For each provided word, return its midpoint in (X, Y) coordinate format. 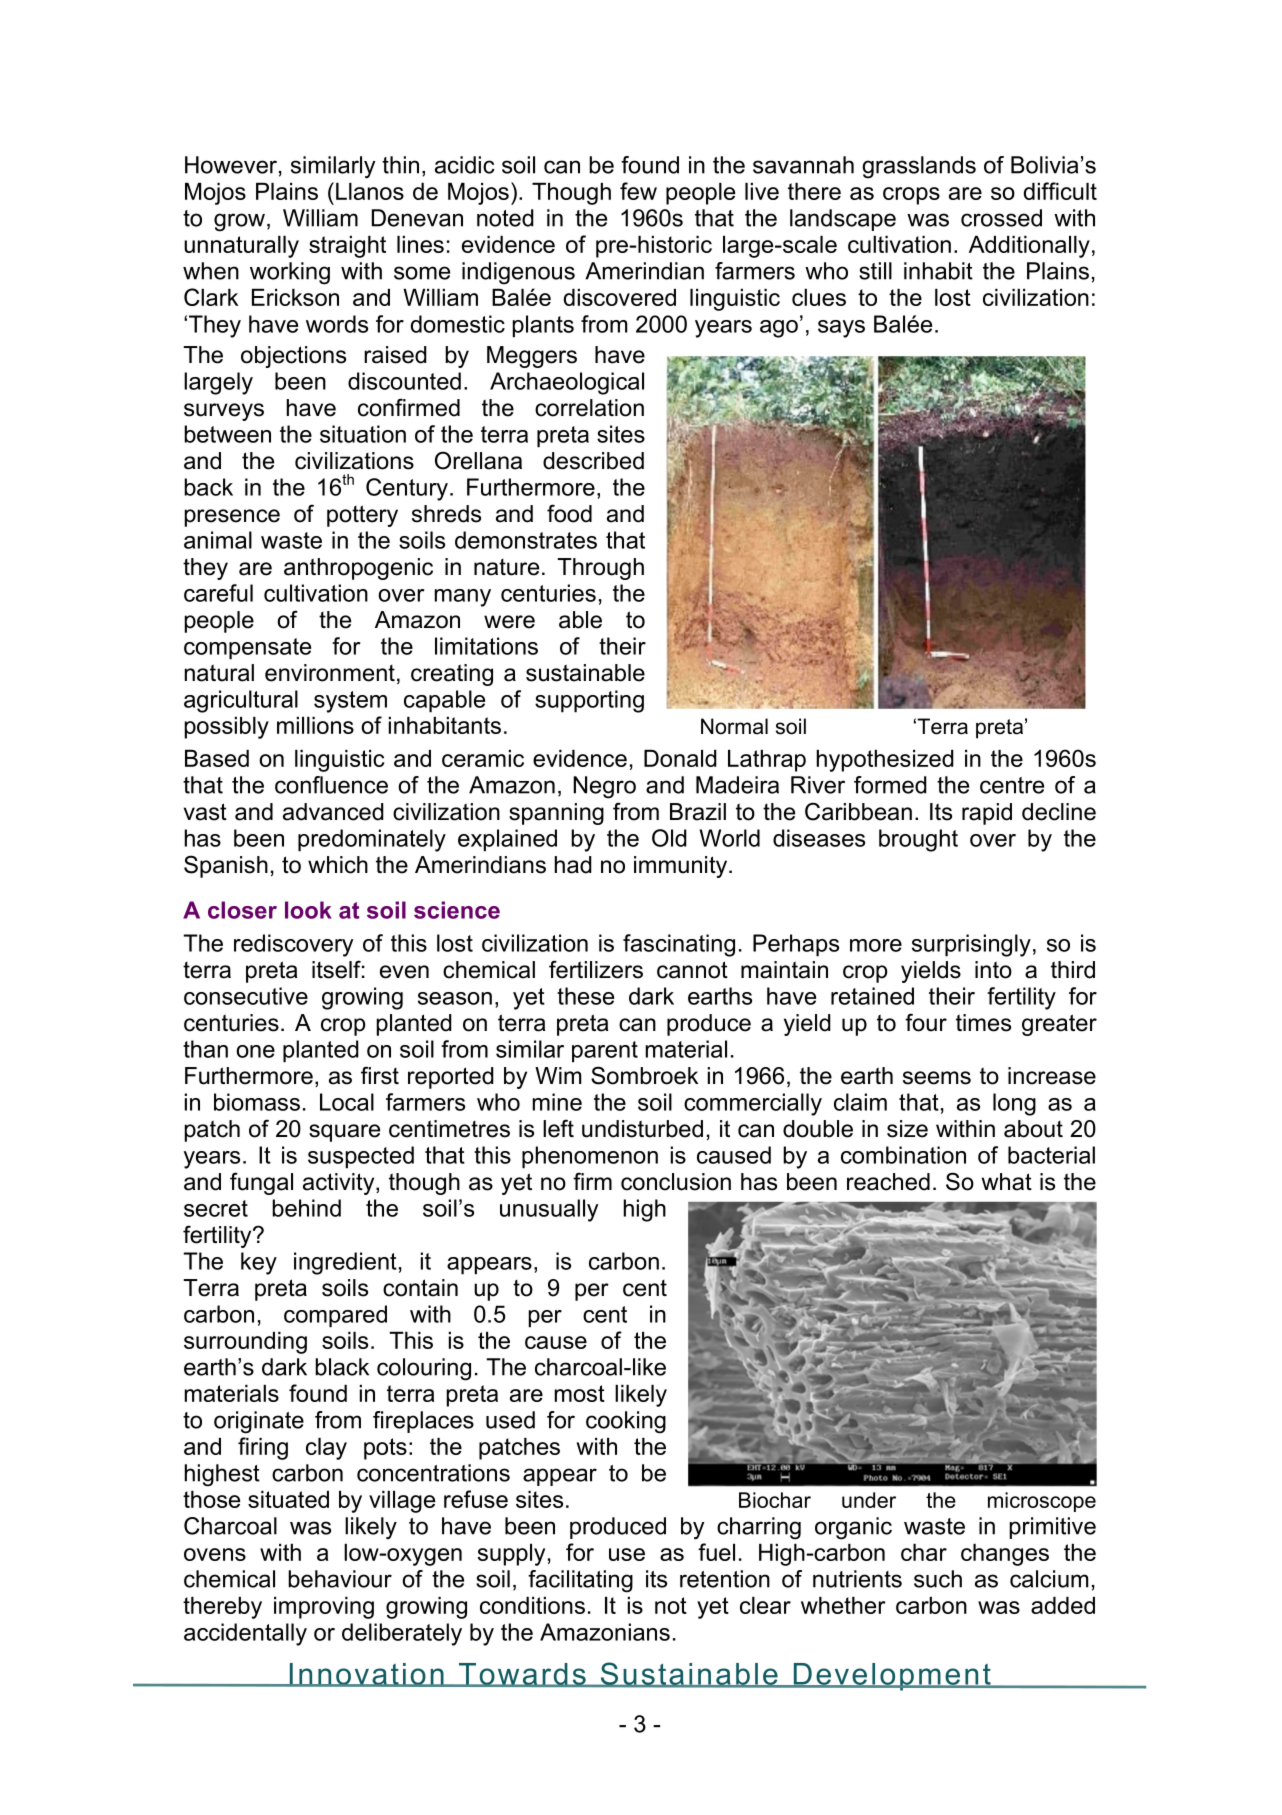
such (938, 1579)
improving (324, 1607)
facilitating (580, 1581)
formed (890, 785)
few (638, 191)
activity (340, 1184)
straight (347, 246)
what (1006, 1182)
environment (330, 673)
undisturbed (642, 1129)
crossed (1001, 218)
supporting (589, 701)
